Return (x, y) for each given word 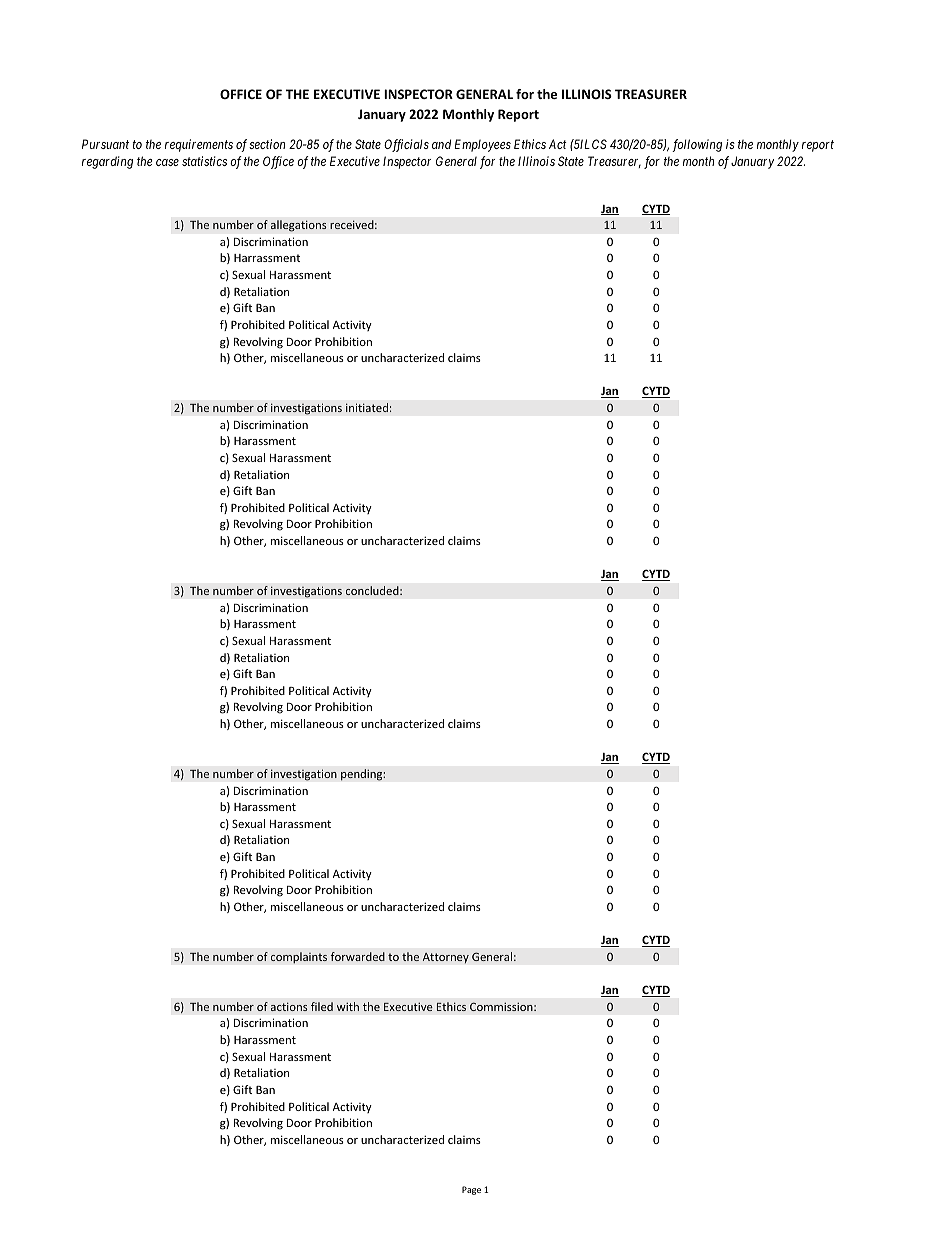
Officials (406, 145)
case (167, 162)
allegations (298, 226)
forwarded (358, 956)
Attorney (445, 958)
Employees (482, 145)
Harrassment (267, 258)
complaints (299, 958)
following (697, 145)
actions (289, 1006)
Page (471, 1190)
